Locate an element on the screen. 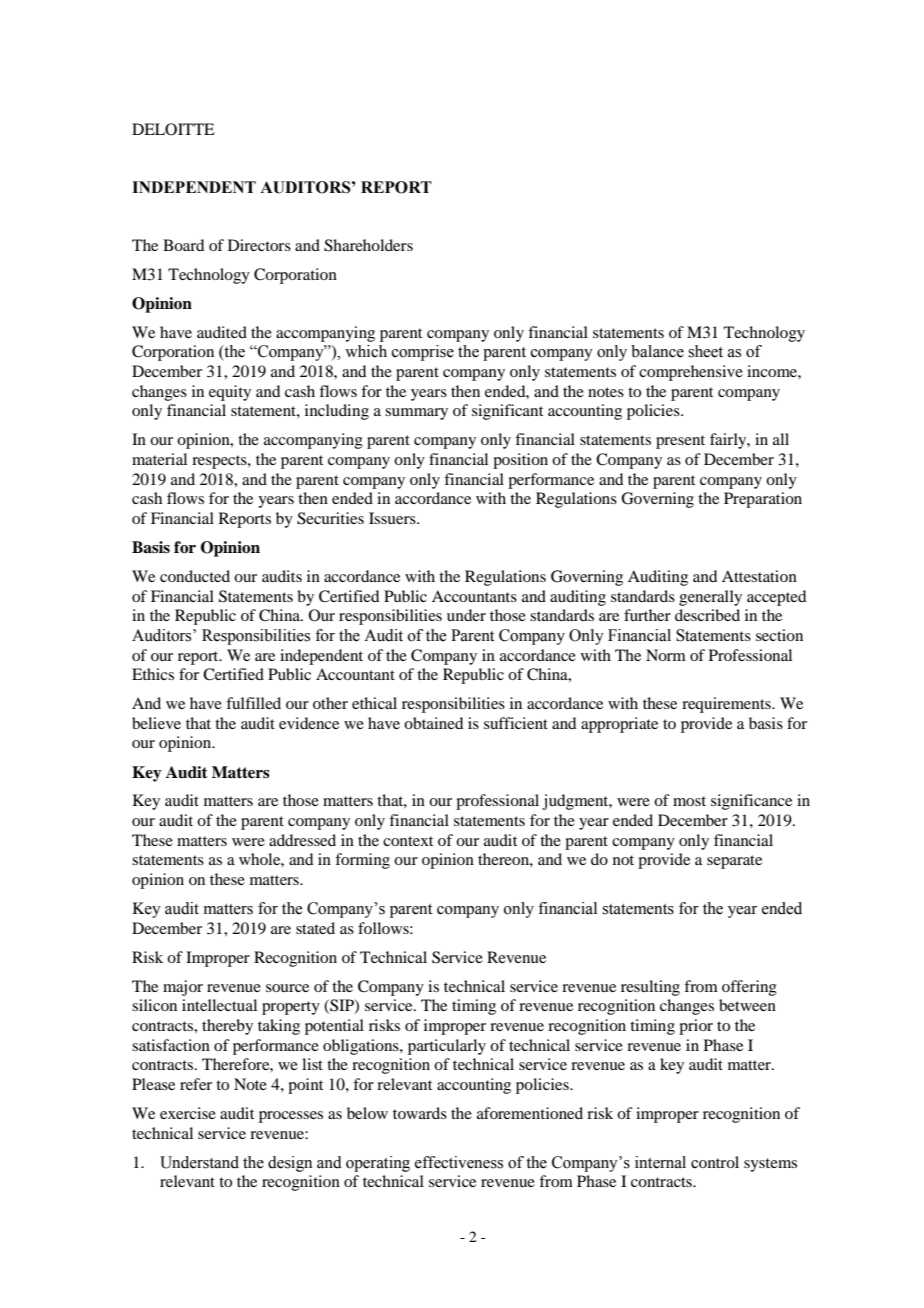 The image size is (924, 1308). described is located at coordinates (707, 615).
